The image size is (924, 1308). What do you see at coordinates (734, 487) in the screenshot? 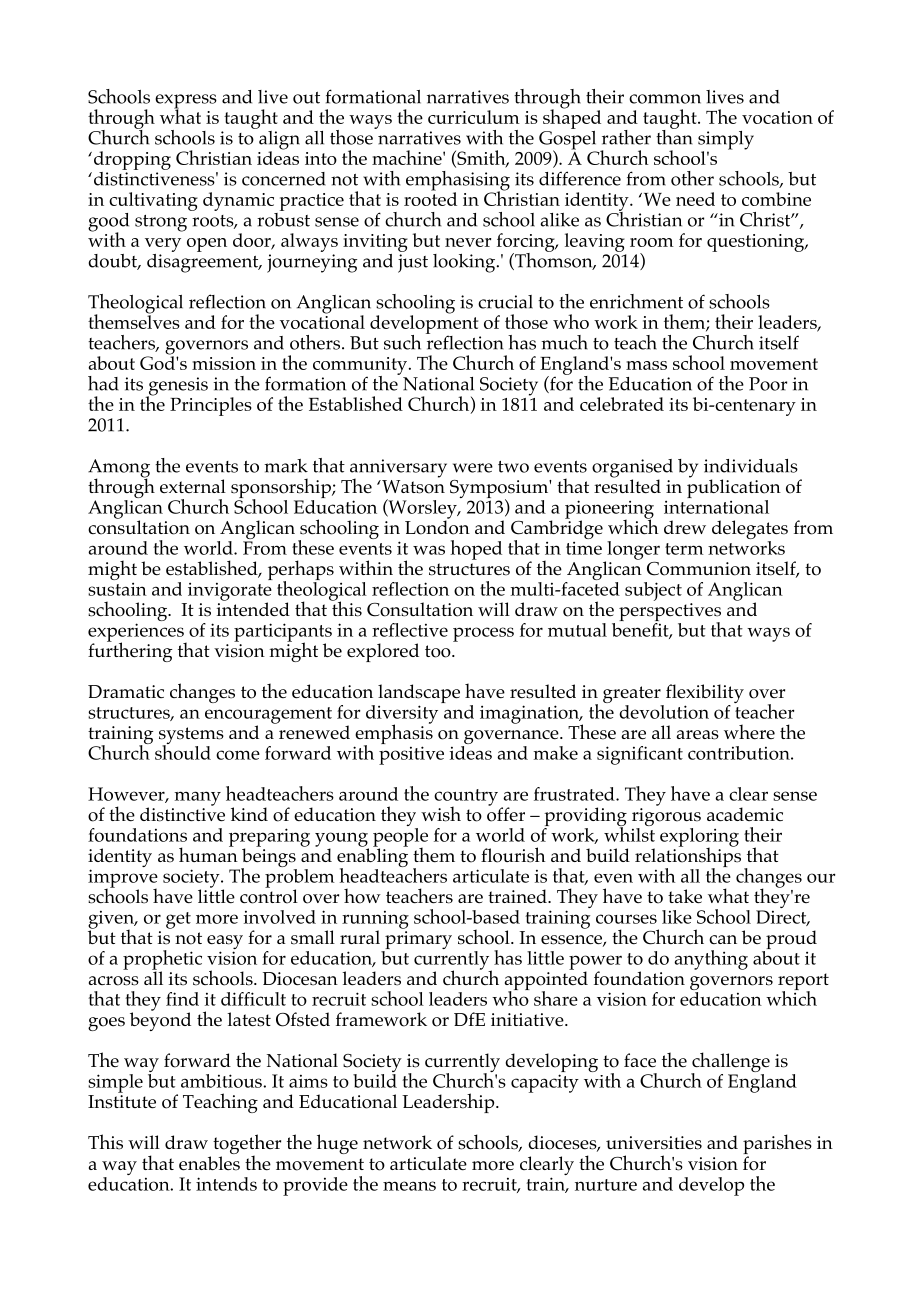
I see `publication` at bounding box center [734, 487].
